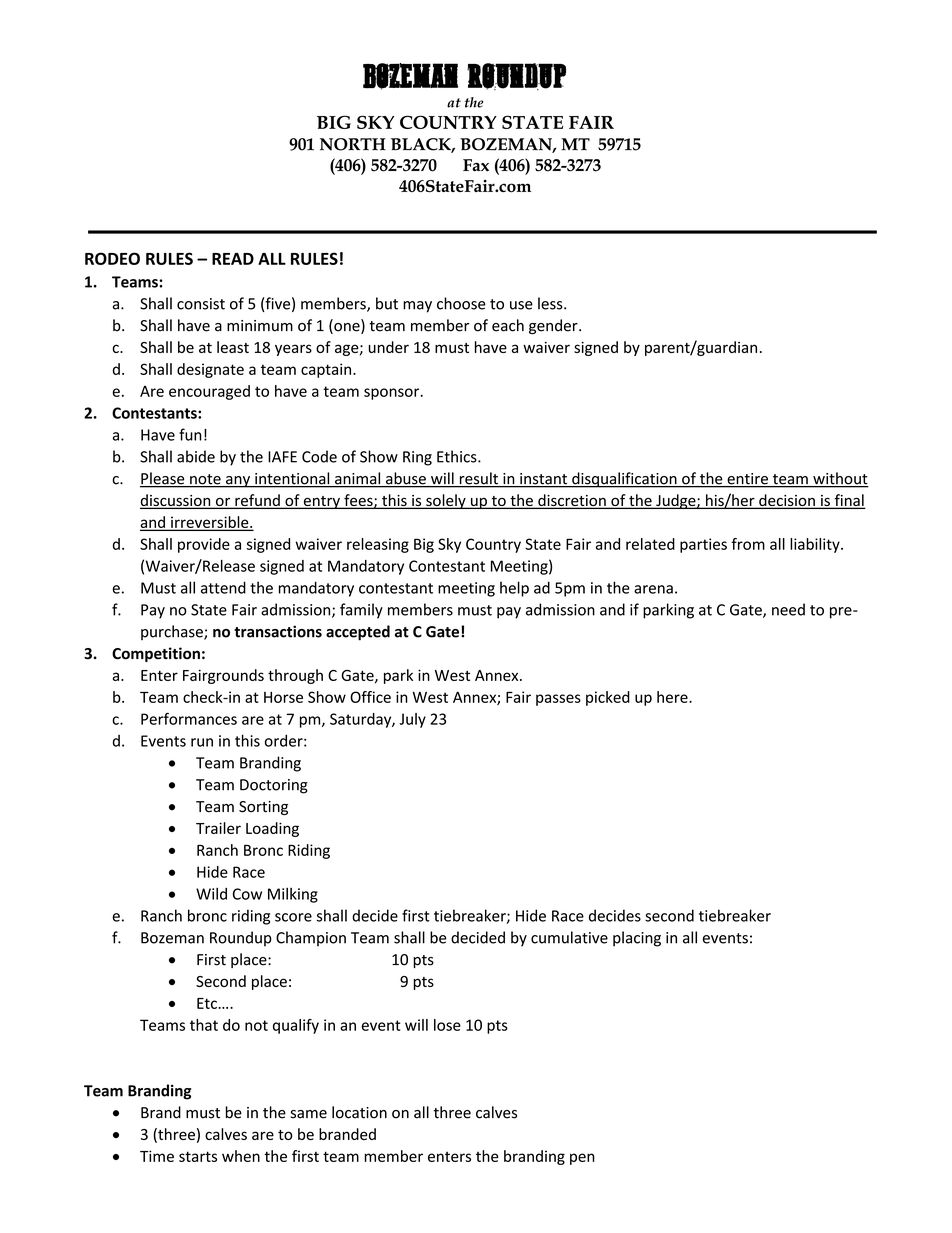 This screenshot has width=952, height=1233. Describe the element at coordinates (747, 480) in the screenshot. I see `entire` at that location.
